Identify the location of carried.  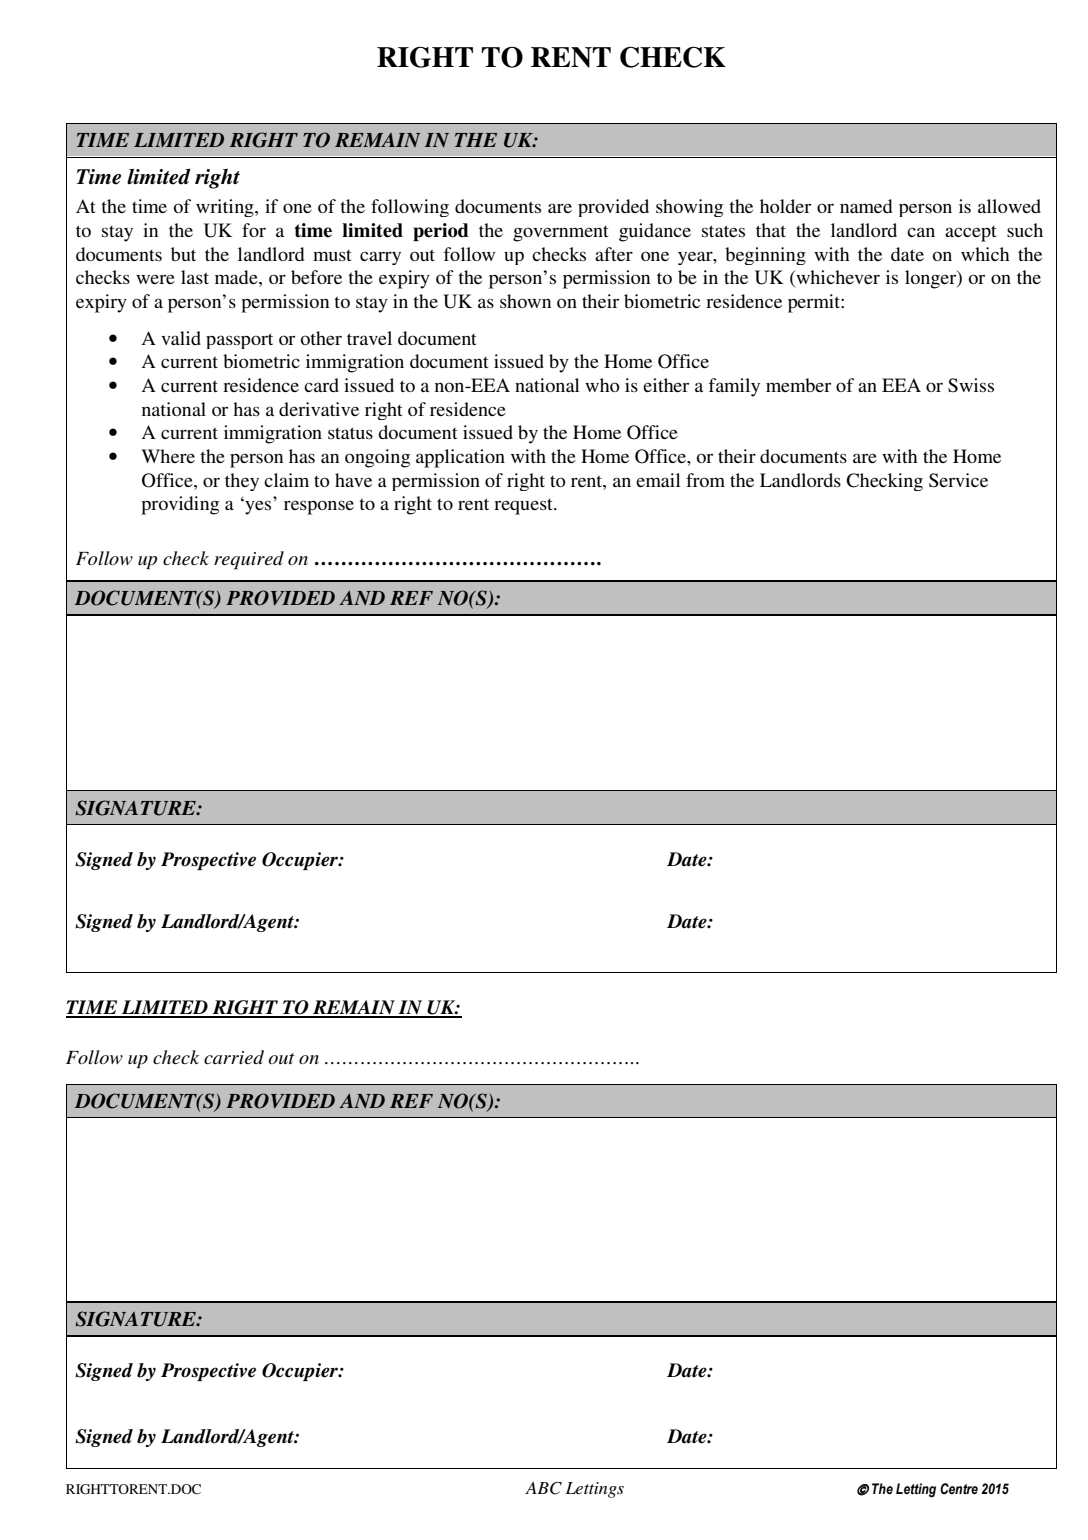
(234, 1057).
